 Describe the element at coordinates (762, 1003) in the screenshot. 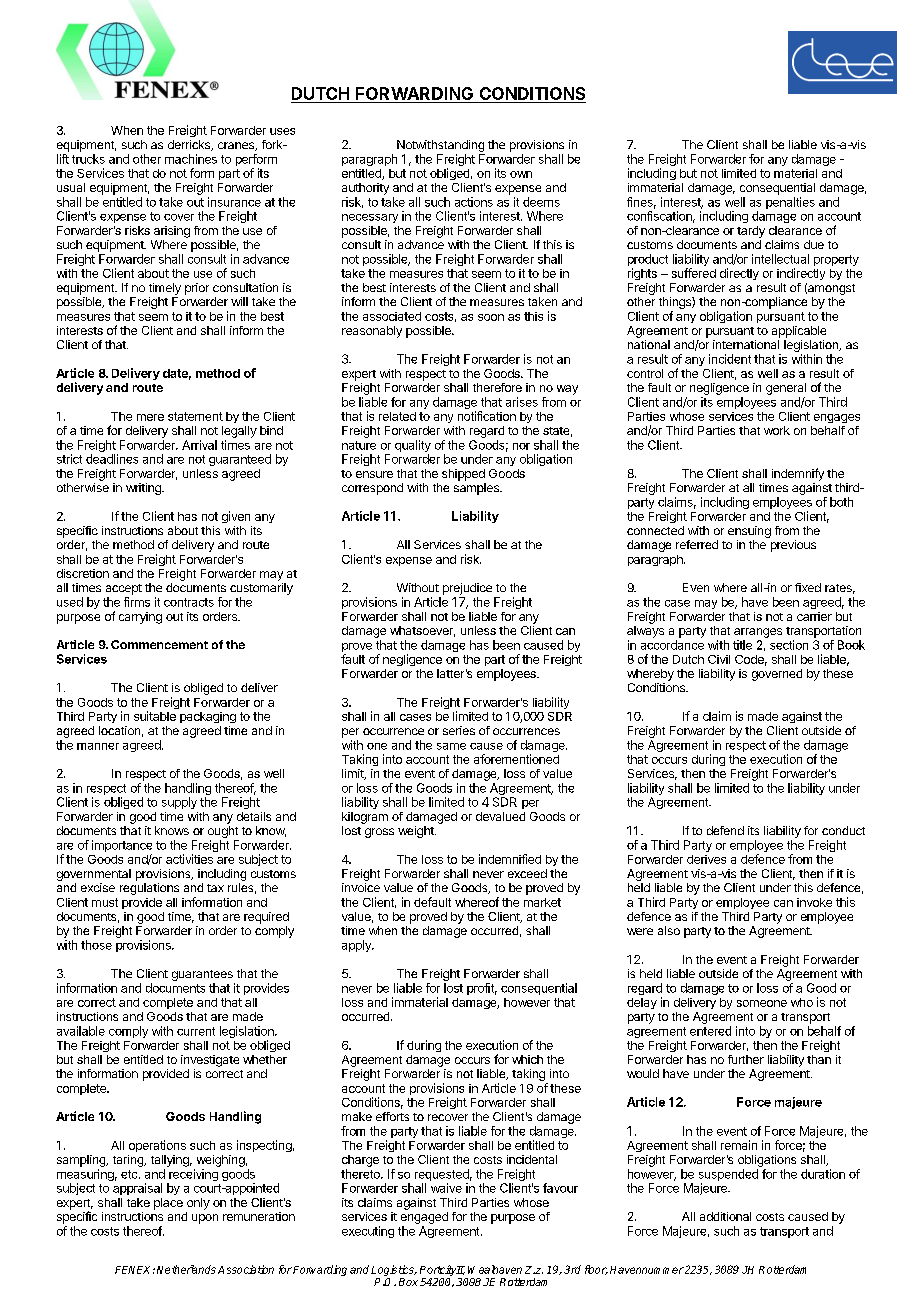

I see `someone` at that location.
